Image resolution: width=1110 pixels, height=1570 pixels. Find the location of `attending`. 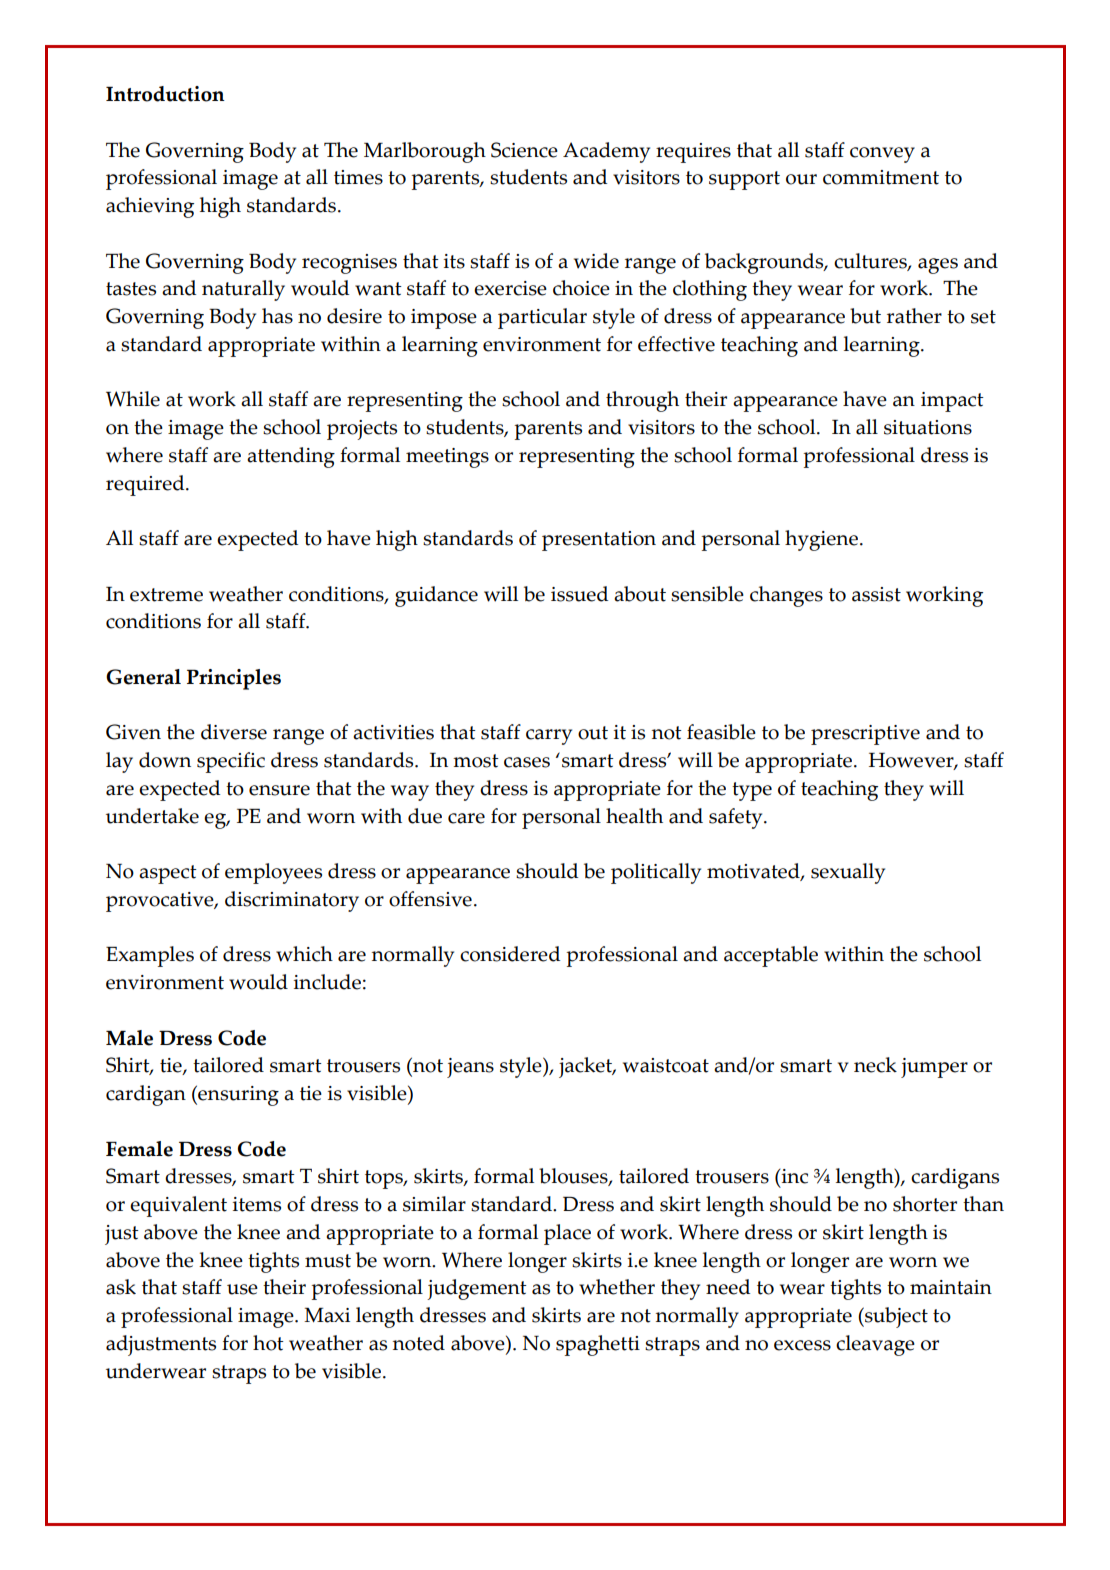

attending is located at coordinates (291, 457).
